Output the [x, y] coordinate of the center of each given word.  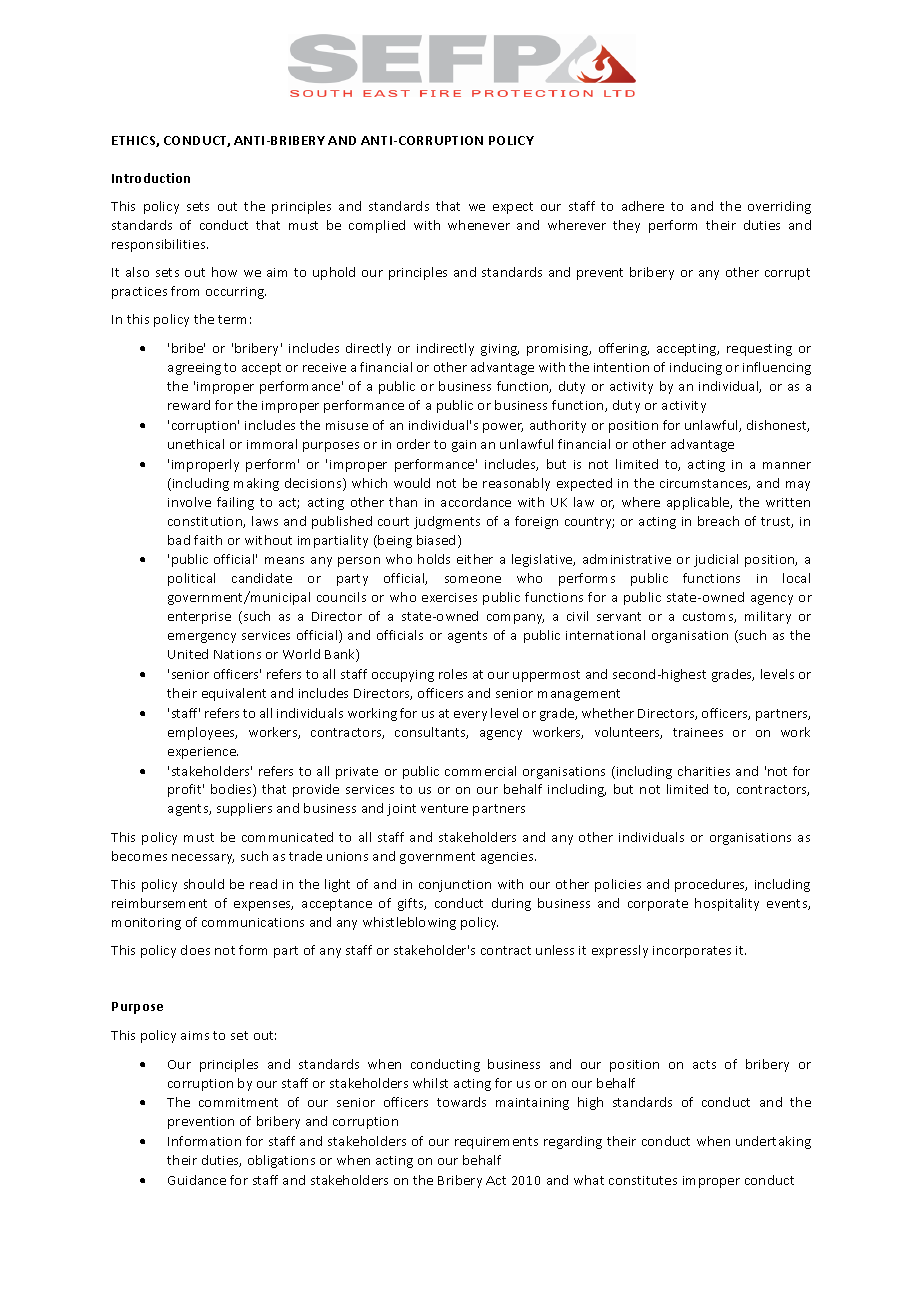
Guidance [197, 1180]
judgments [447, 522]
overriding [779, 207]
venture [444, 808]
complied [377, 226]
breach [718, 521]
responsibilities [160, 245]
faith [208, 540]
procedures [711, 885]
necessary [203, 859]
